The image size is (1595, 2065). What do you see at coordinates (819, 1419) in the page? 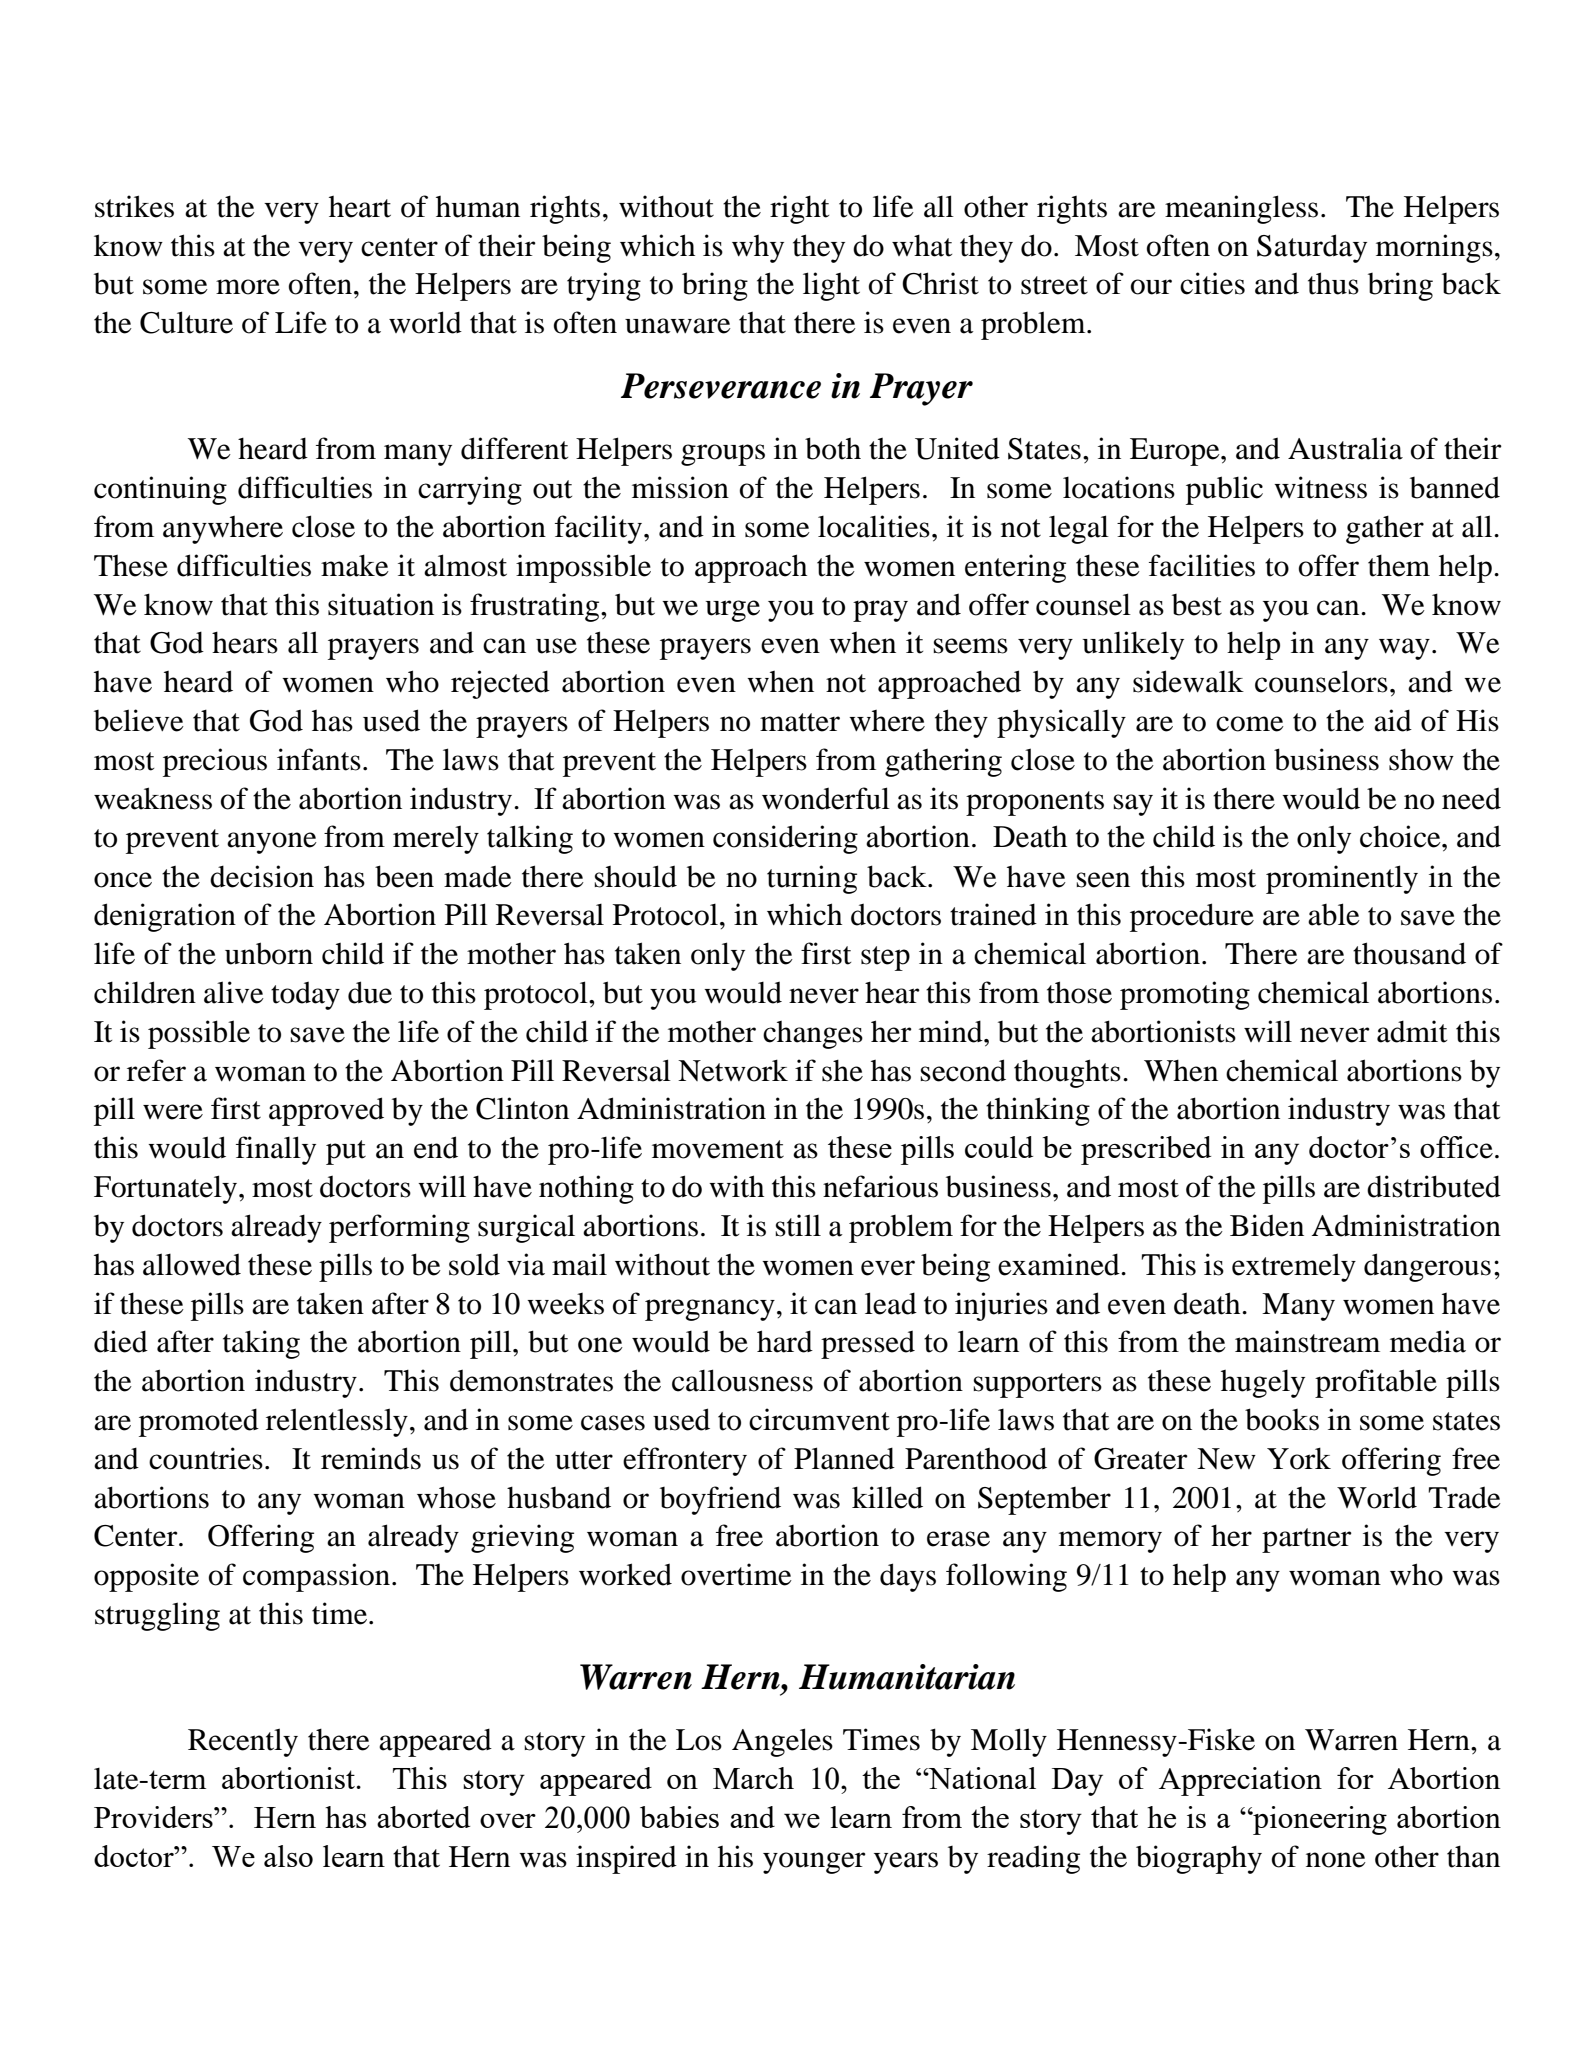
I see `circumvent` at bounding box center [819, 1419].
